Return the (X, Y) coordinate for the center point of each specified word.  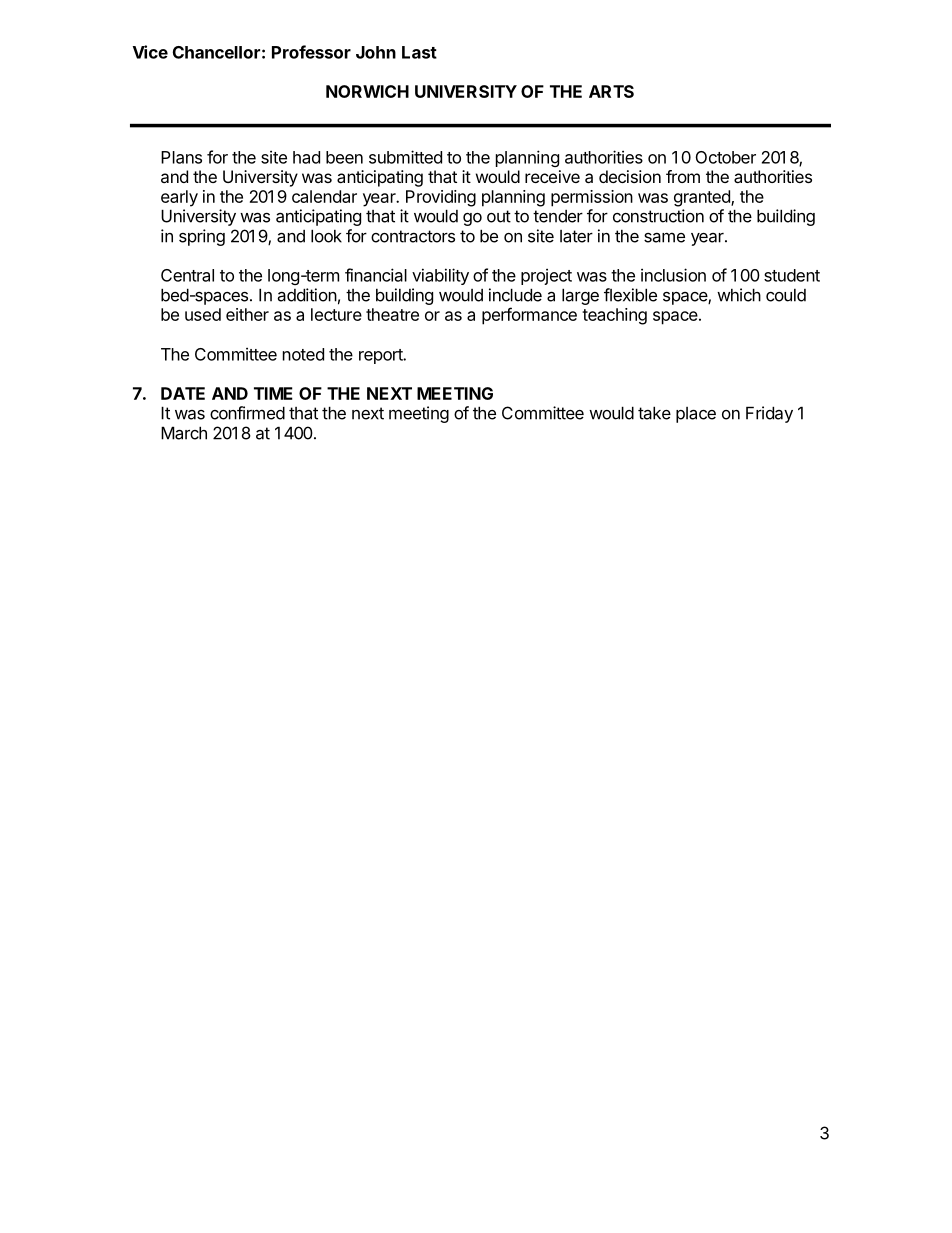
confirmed (247, 413)
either (247, 314)
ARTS (611, 91)
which (739, 295)
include (515, 295)
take (654, 413)
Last (419, 52)
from (683, 176)
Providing (441, 198)
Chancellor (216, 52)
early (179, 198)
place (696, 415)
